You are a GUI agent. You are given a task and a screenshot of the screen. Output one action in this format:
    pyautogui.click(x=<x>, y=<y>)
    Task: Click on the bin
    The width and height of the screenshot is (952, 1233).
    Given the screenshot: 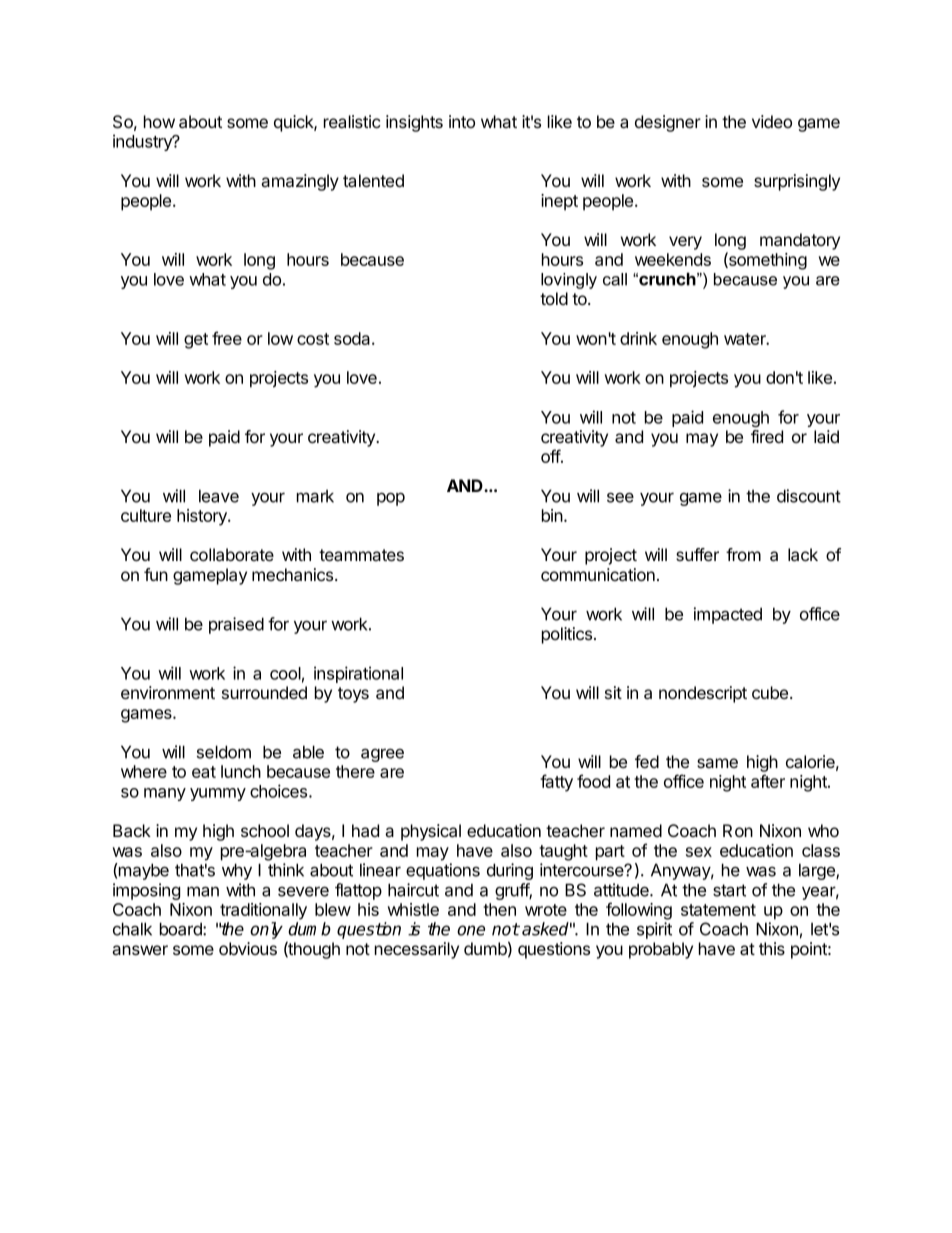 What is the action you would take?
    pyautogui.click(x=552, y=515)
